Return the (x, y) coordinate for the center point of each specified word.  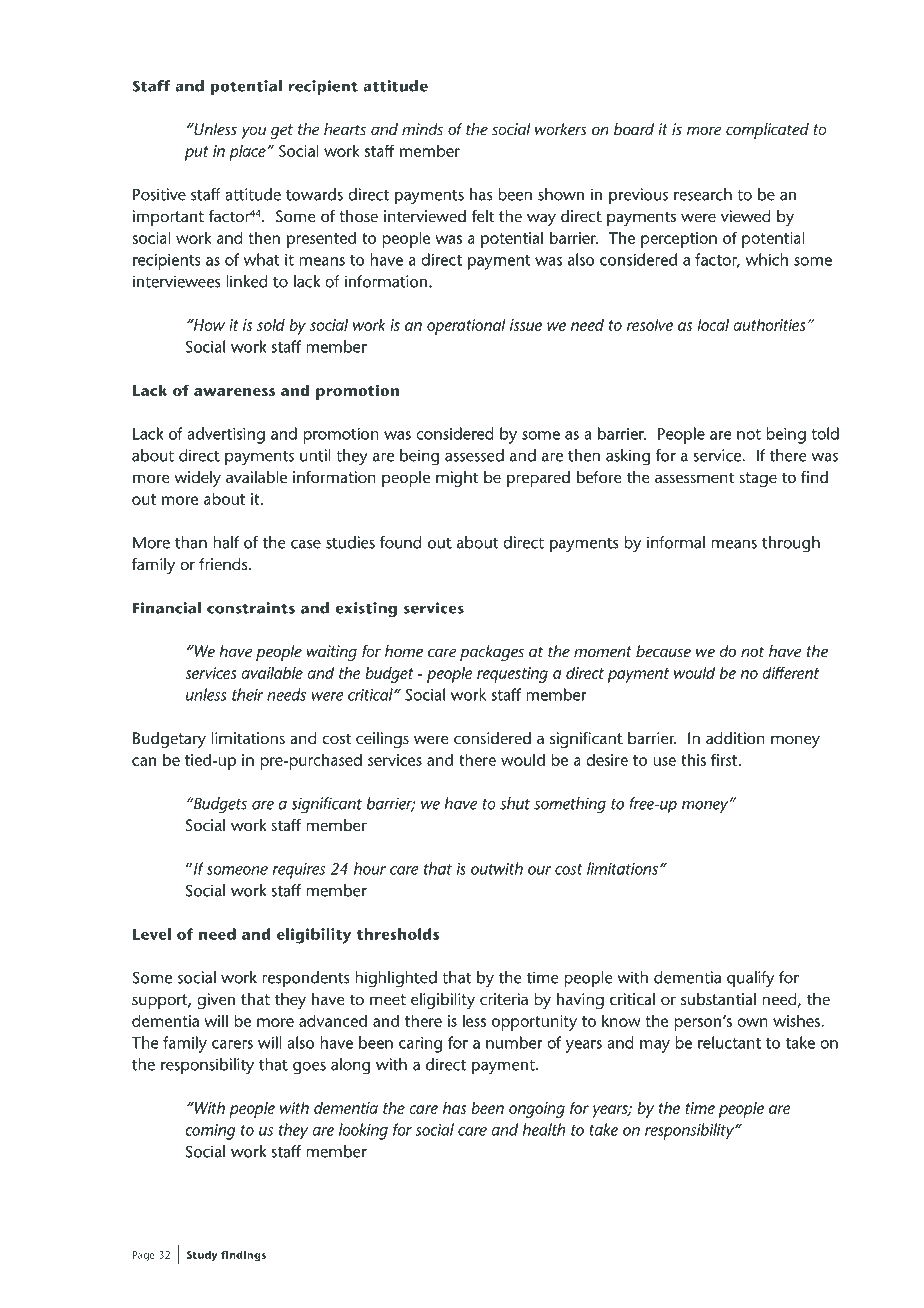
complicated (767, 131)
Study (202, 1256)
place (247, 152)
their (247, 694)
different (790, 672)
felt (482, 216)
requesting (512, 675)
